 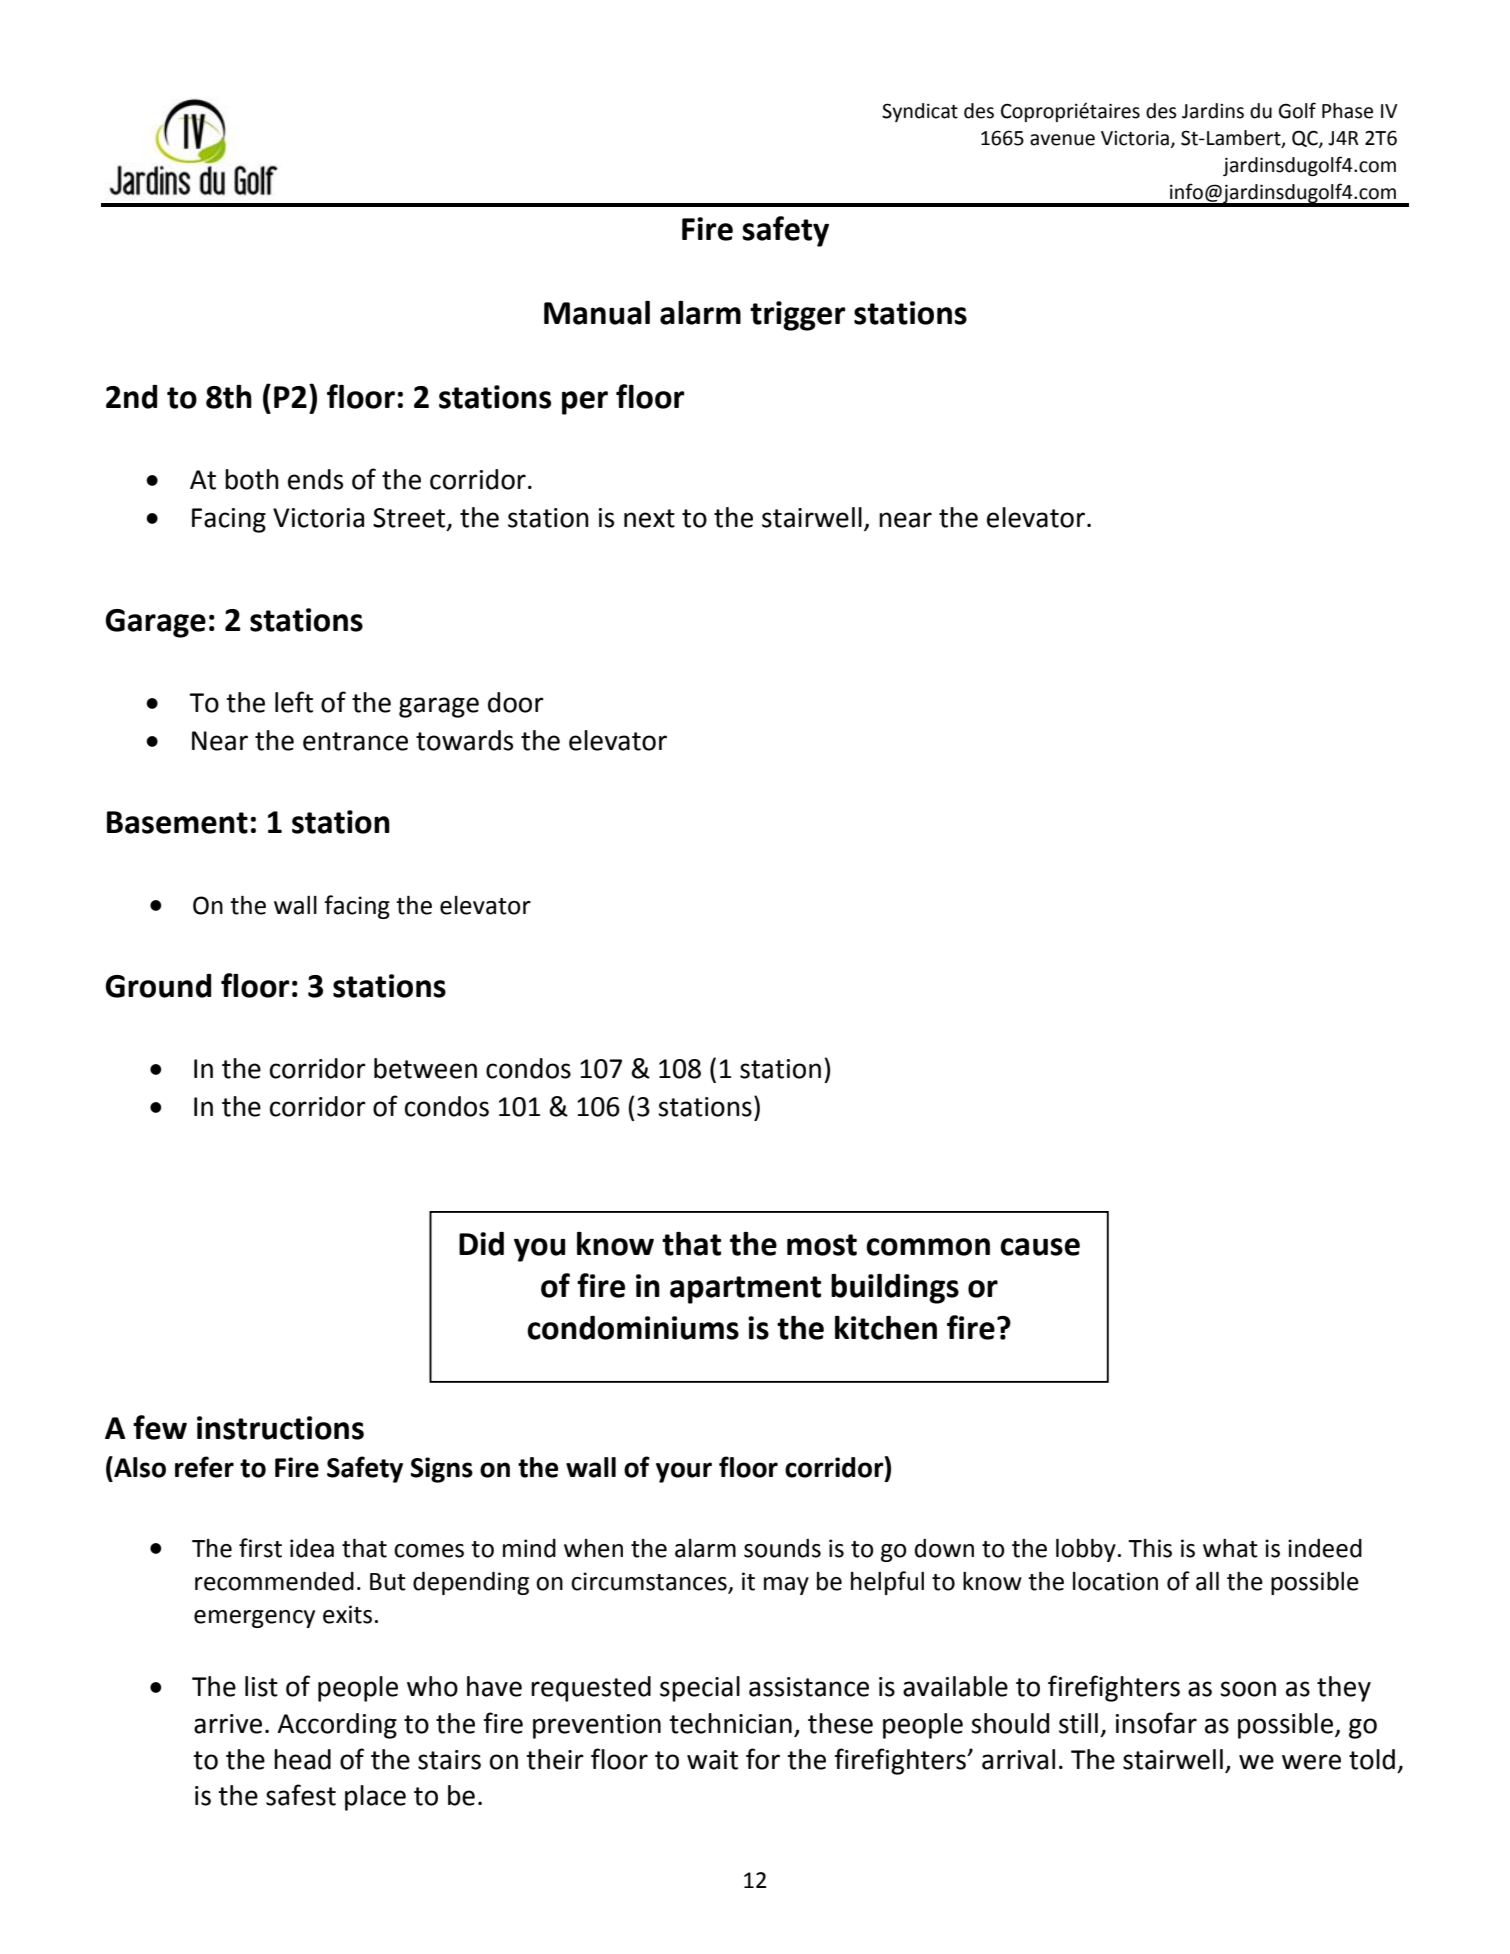 What do you see at coordinates (302, 1759) in the screenshot?
I see `head` at bounding box center [302, 1759].
